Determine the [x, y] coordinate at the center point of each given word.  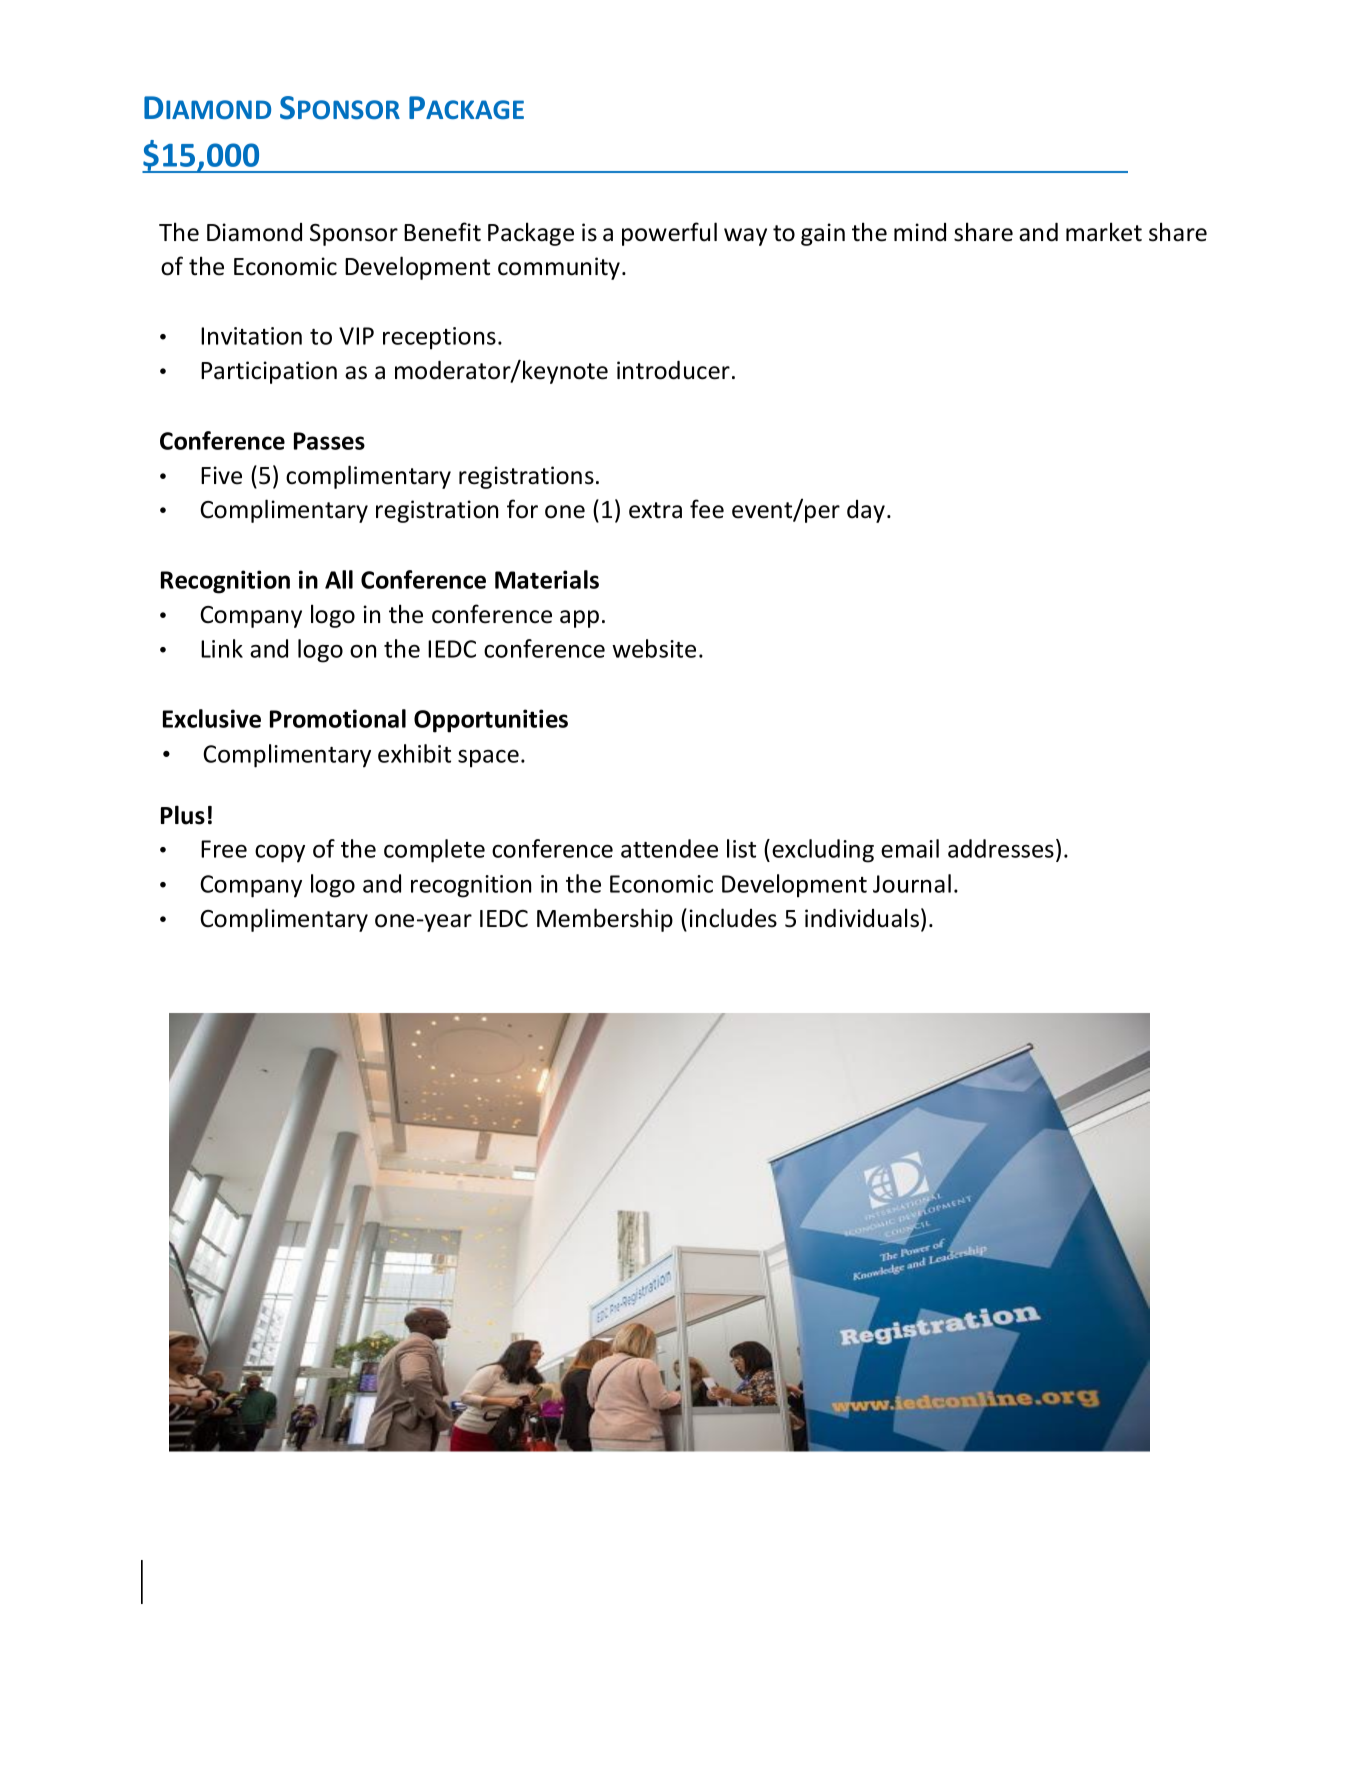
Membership [605, 920]
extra [655, 510]
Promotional [338, 718]
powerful [669, 234]
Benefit [442, 232]
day [867, 511]
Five [221, 475]
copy [280, 854]
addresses [1001, 848]
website [654, 648]
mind [920, 232]
